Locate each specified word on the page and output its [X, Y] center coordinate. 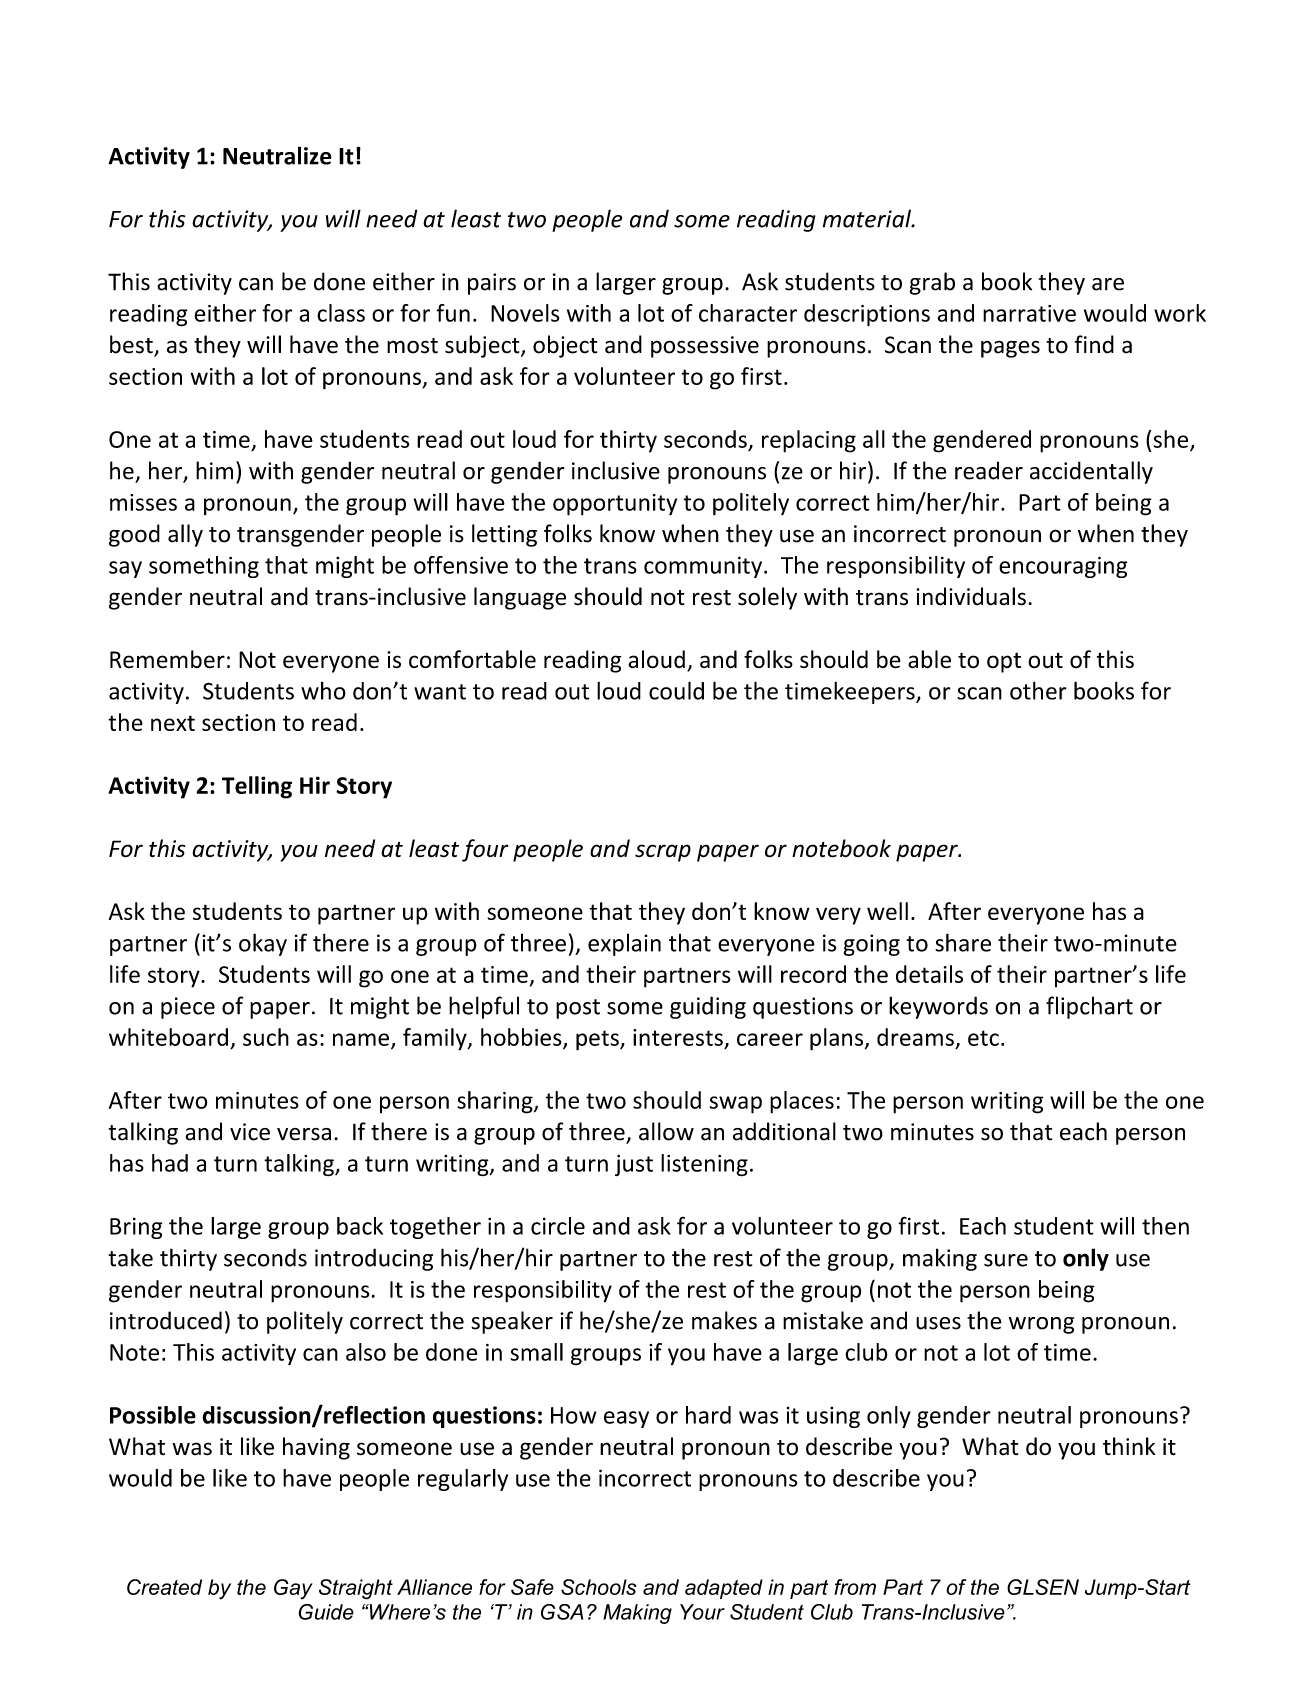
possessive [705, 347]
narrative [1029, 313]
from [855, 1587]
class [341, 313]
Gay [293, 1589]
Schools [599, 1587]
